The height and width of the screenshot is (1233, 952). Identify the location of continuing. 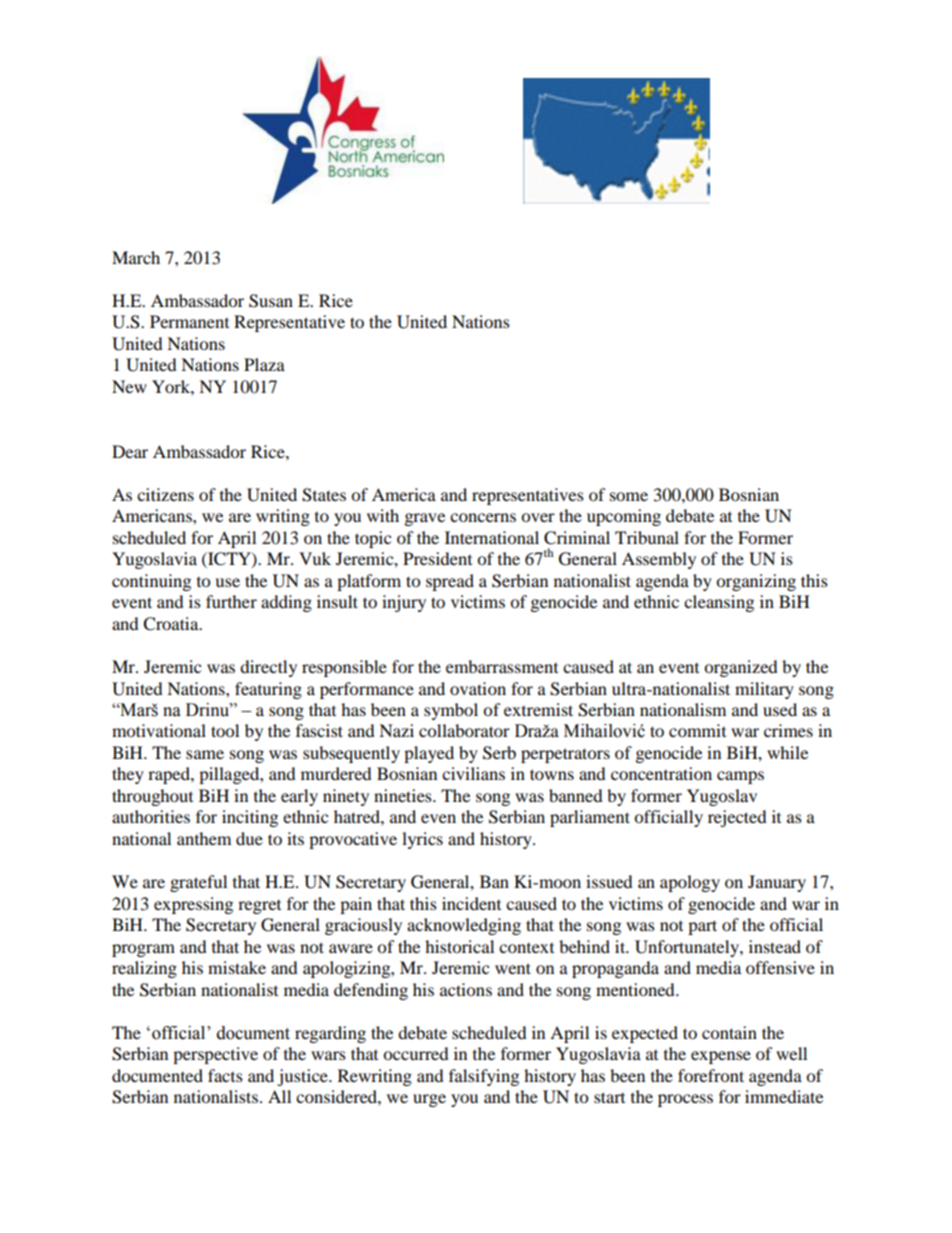
(151, 582).
